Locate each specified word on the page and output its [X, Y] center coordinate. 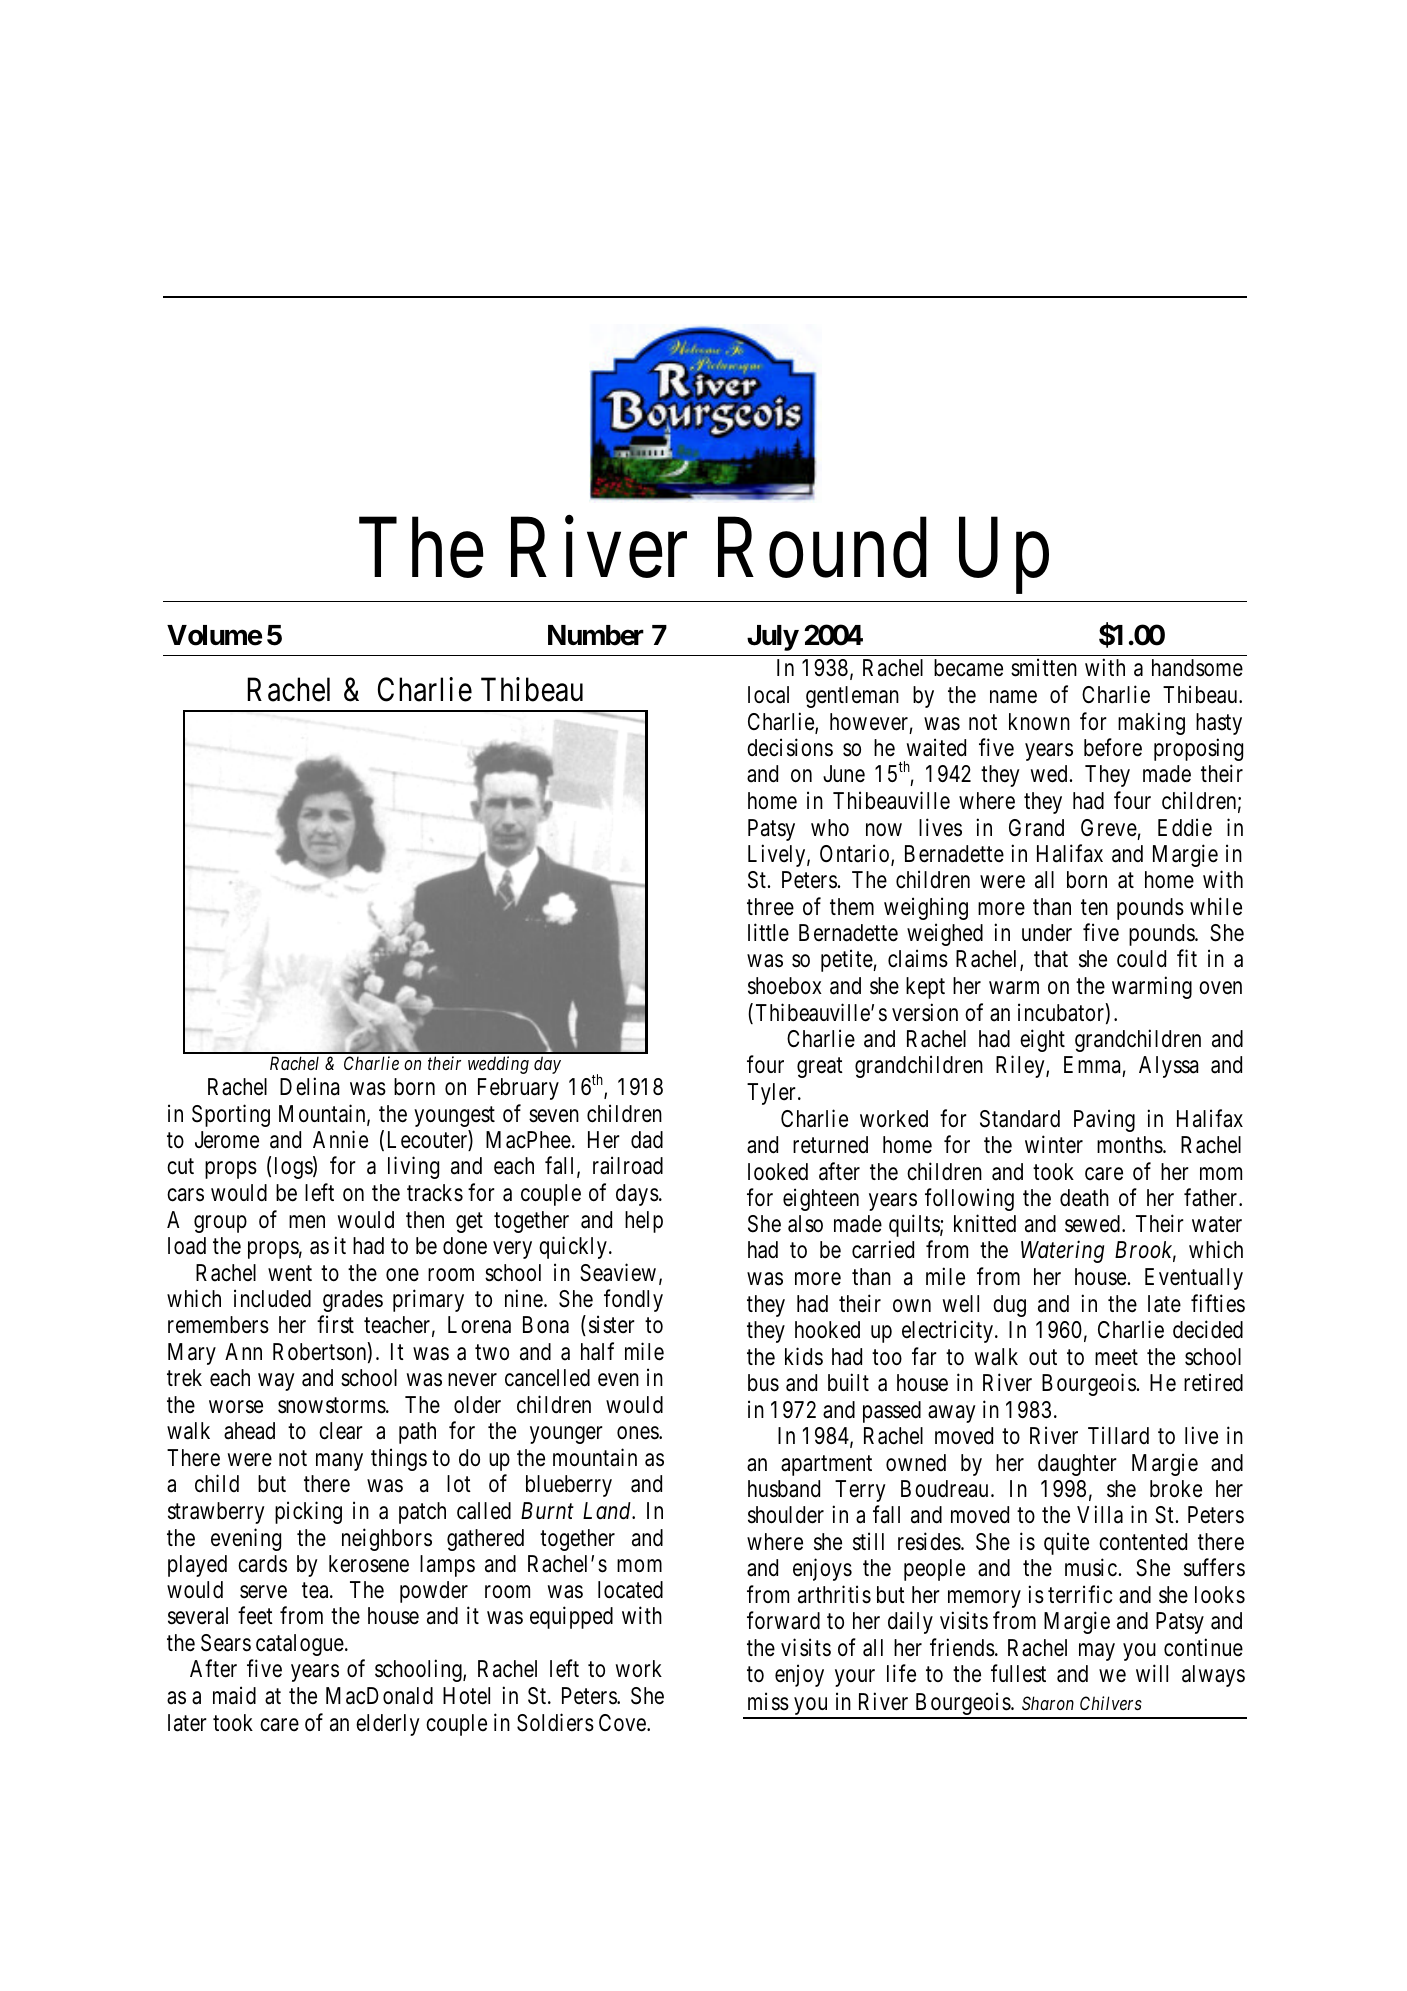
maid [234, 1695]
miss [768, 1701]
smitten [1044, 667]
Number [596, 635]
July [773, 638]
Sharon [1048, 1703]
